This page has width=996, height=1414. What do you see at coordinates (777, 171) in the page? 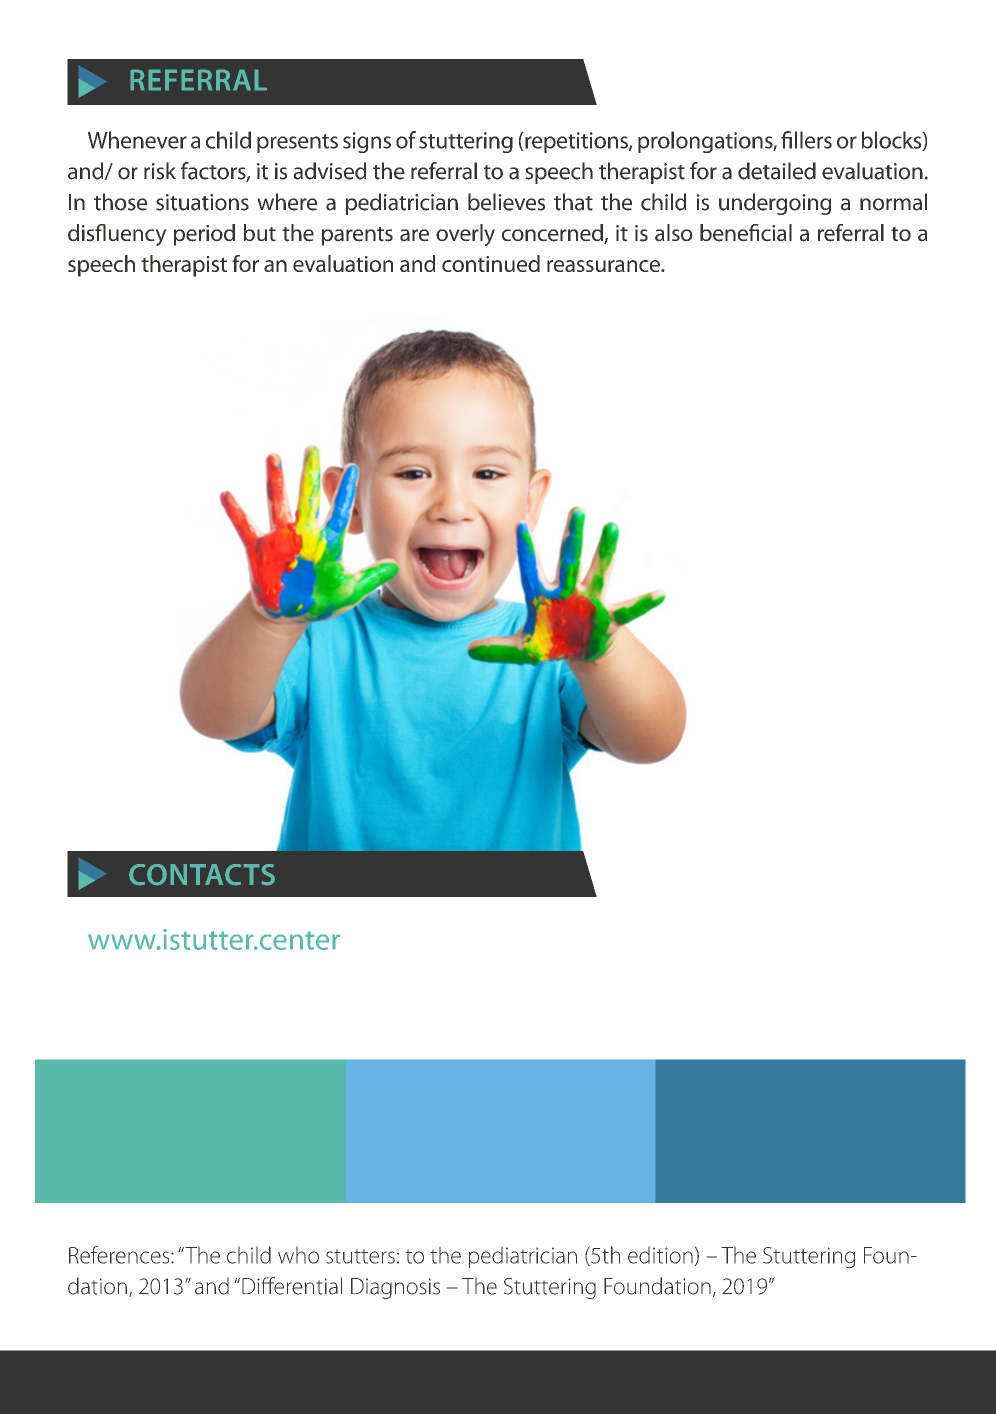
I see `detailed` at bounding box center [777, 171].
